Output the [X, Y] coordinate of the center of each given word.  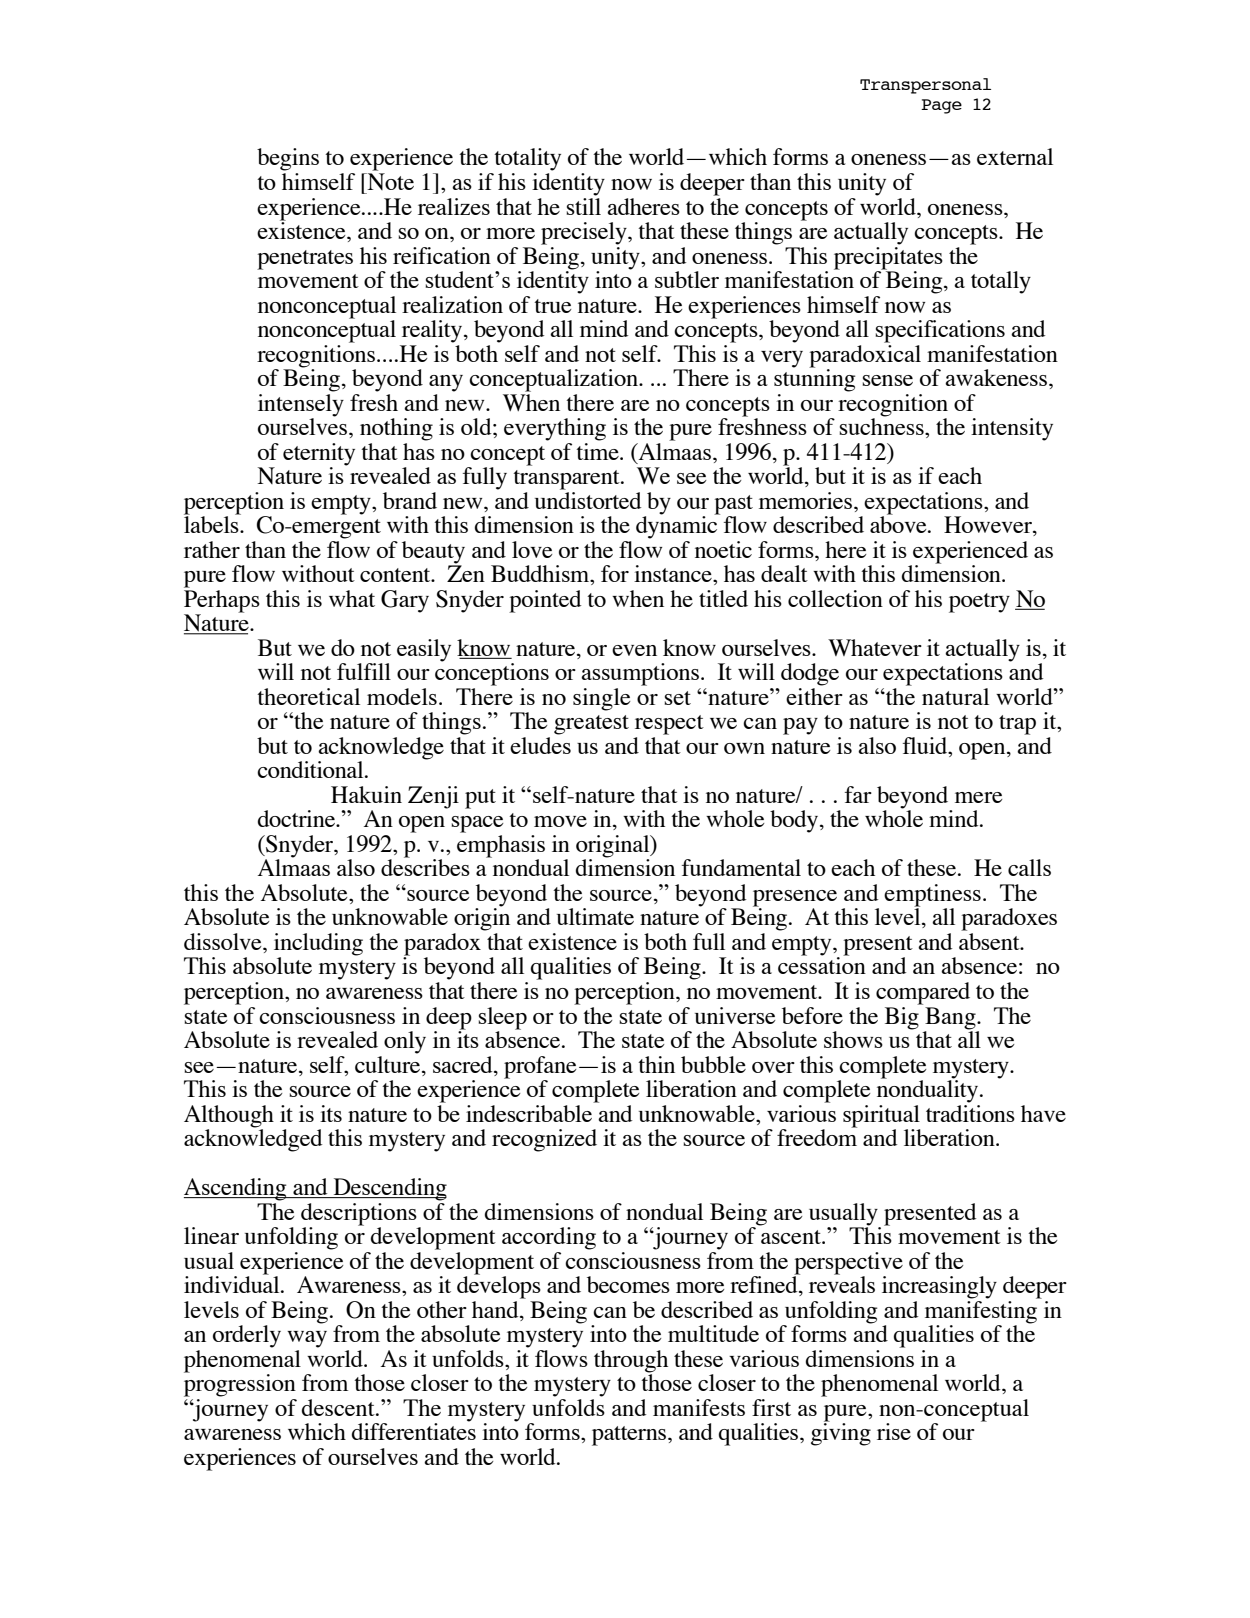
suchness [882, 425]
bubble [713, 1064]
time [598, 450]
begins [288, 159]
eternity [319, 454]
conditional [311, 769]
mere [978, 797]
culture [389, 1063]
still [583, 205]
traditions [970, 1112]
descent [339, 1407]
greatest [591, 725]
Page [941, 106]
